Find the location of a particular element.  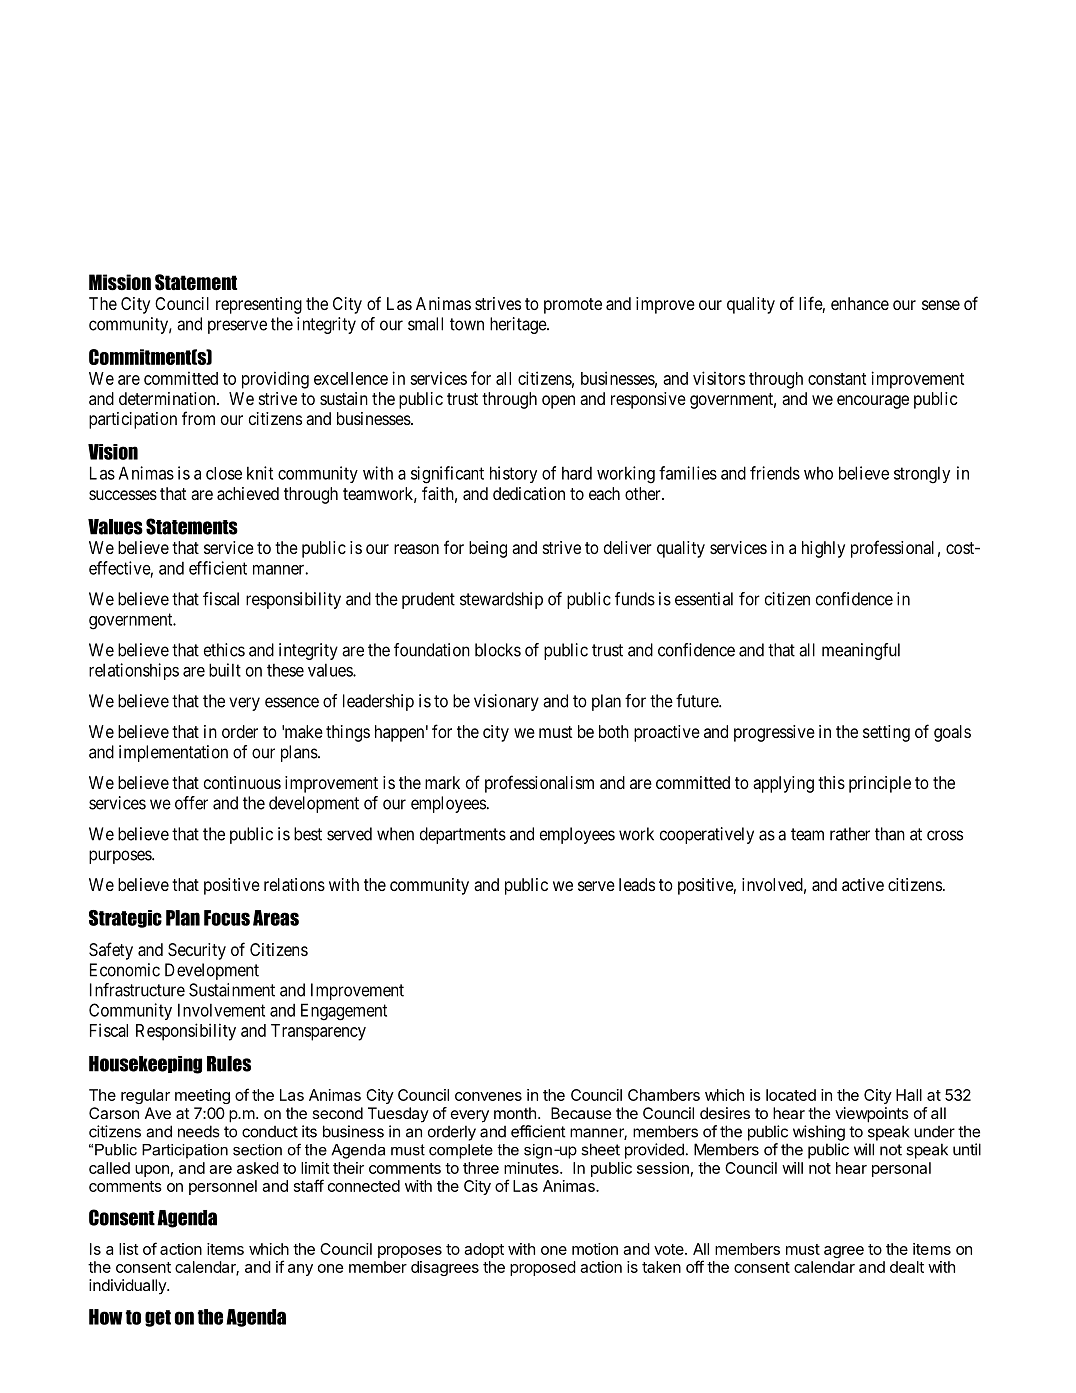

heritage is located at coordinates (519, 325).
